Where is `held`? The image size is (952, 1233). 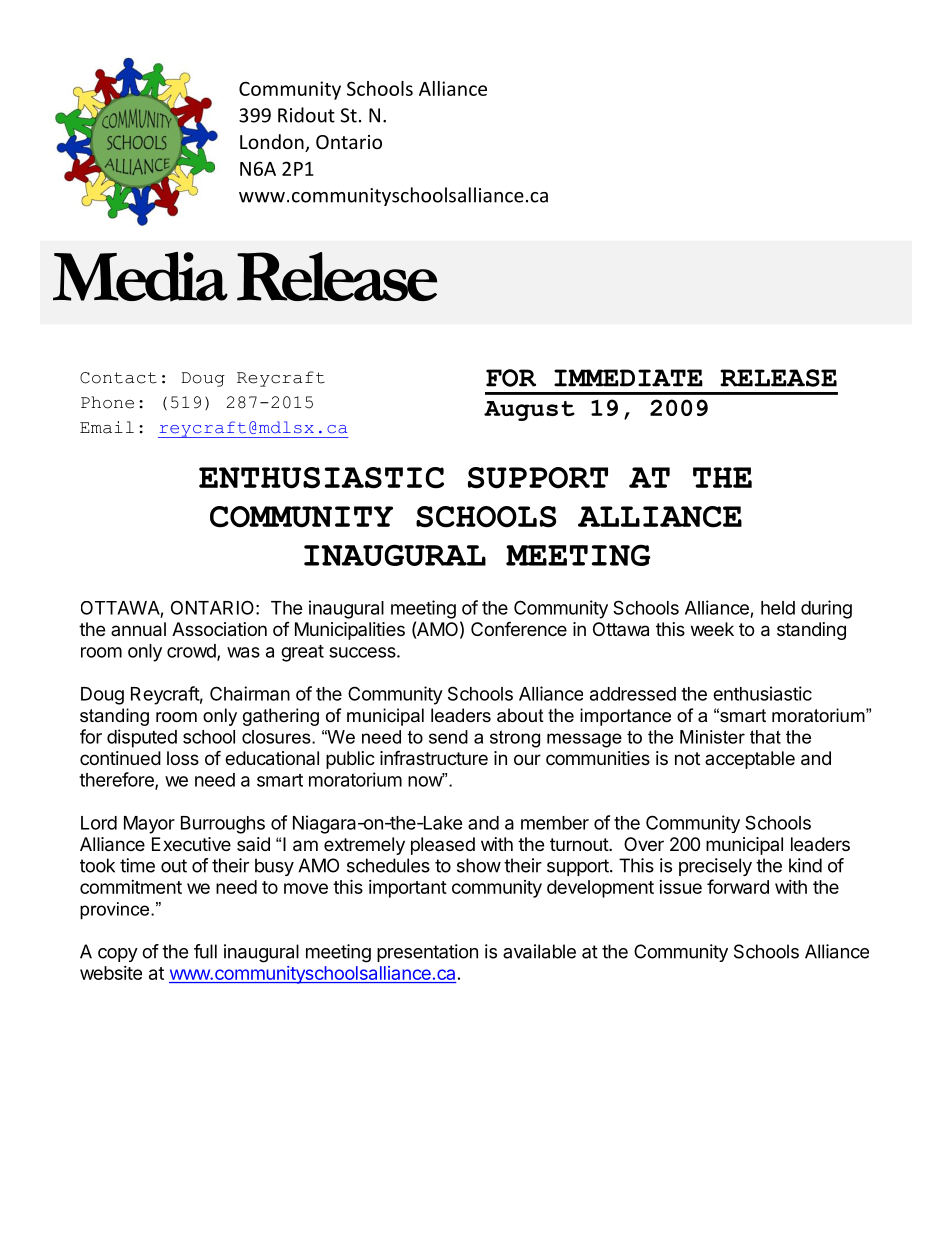 held is located at coordinates (778, 608).
